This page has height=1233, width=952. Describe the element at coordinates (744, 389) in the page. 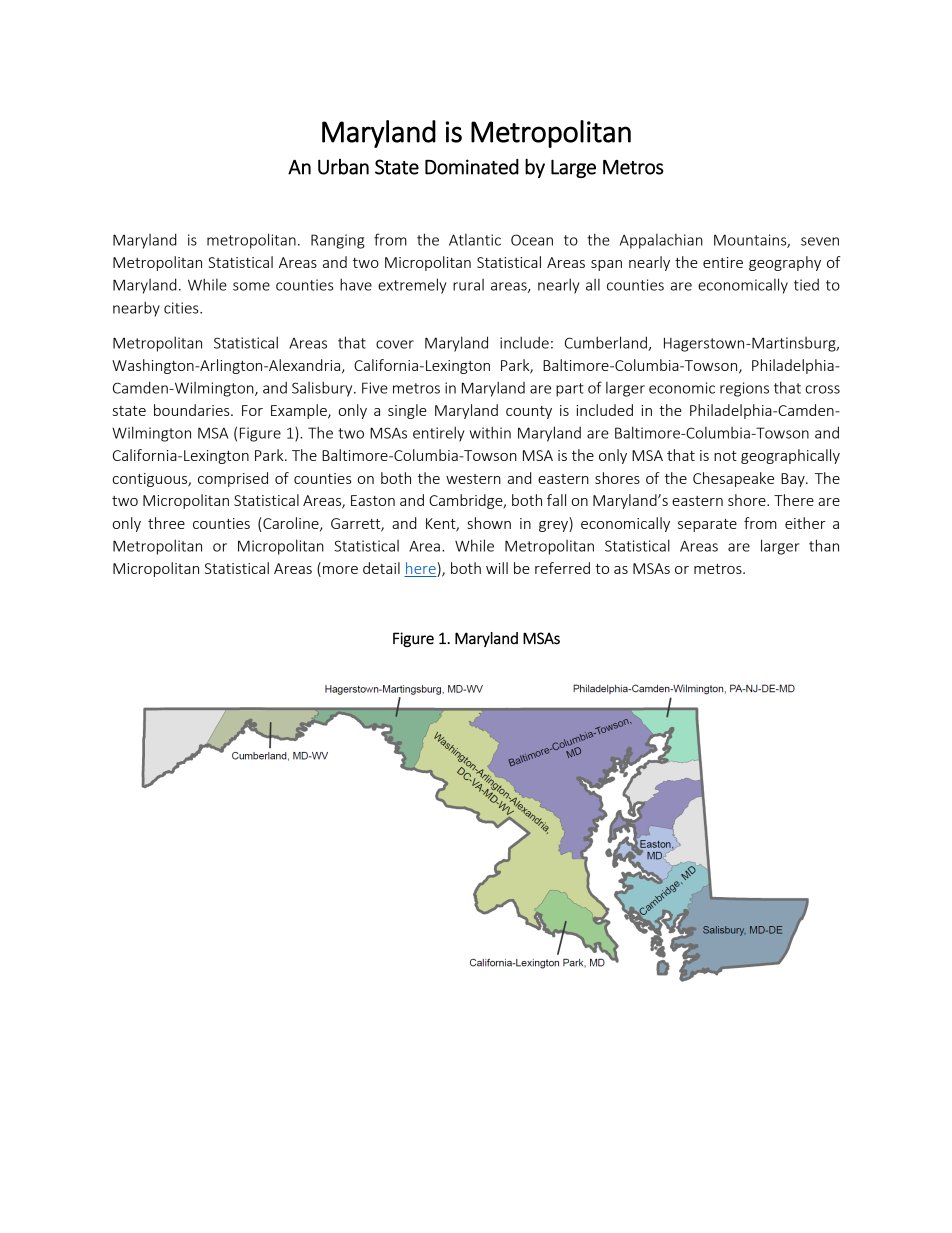

I see `regions` at that location.
